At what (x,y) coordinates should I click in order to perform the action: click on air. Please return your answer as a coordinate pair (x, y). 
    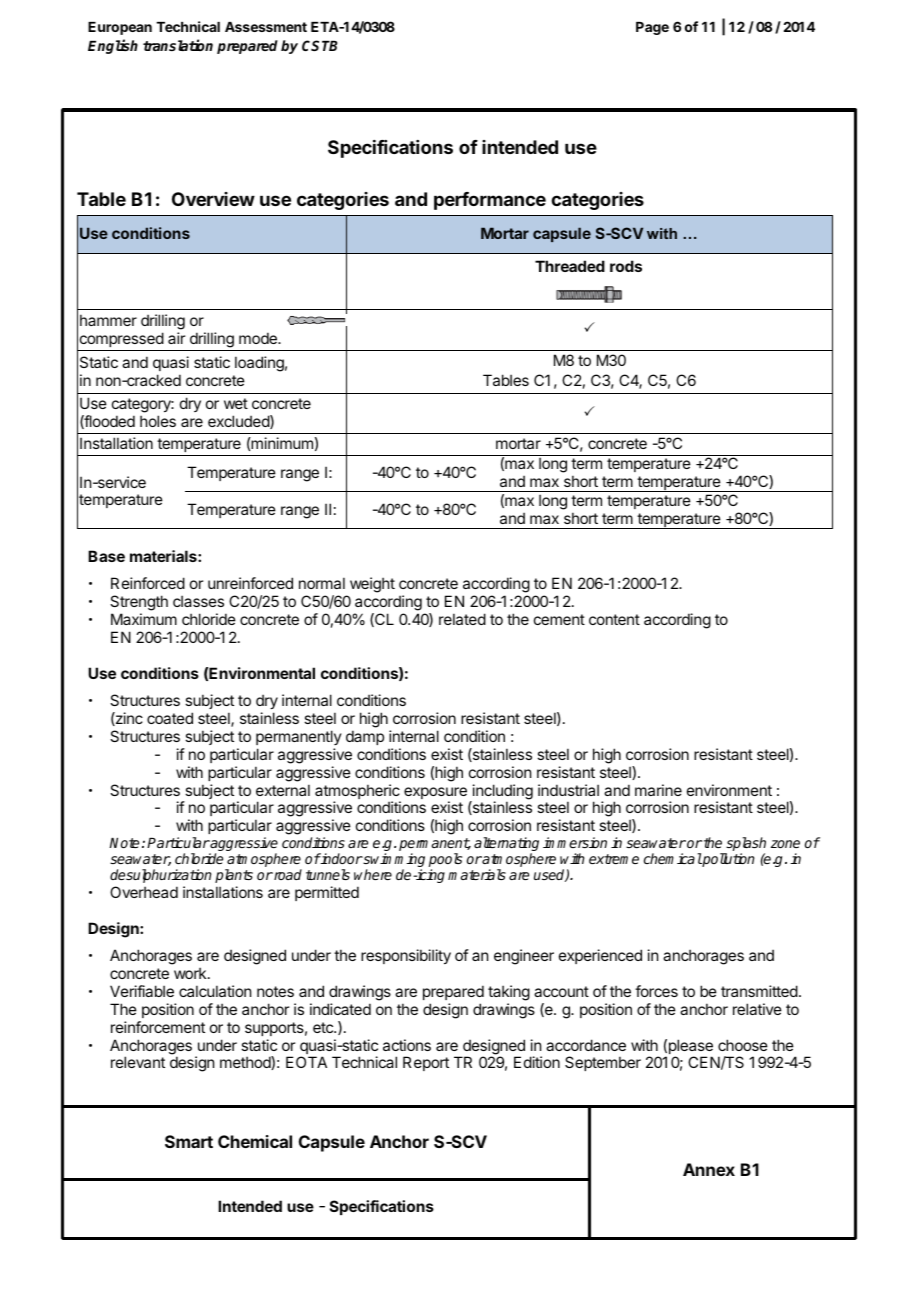
    Looking at the image, I should click on (176, 338).
